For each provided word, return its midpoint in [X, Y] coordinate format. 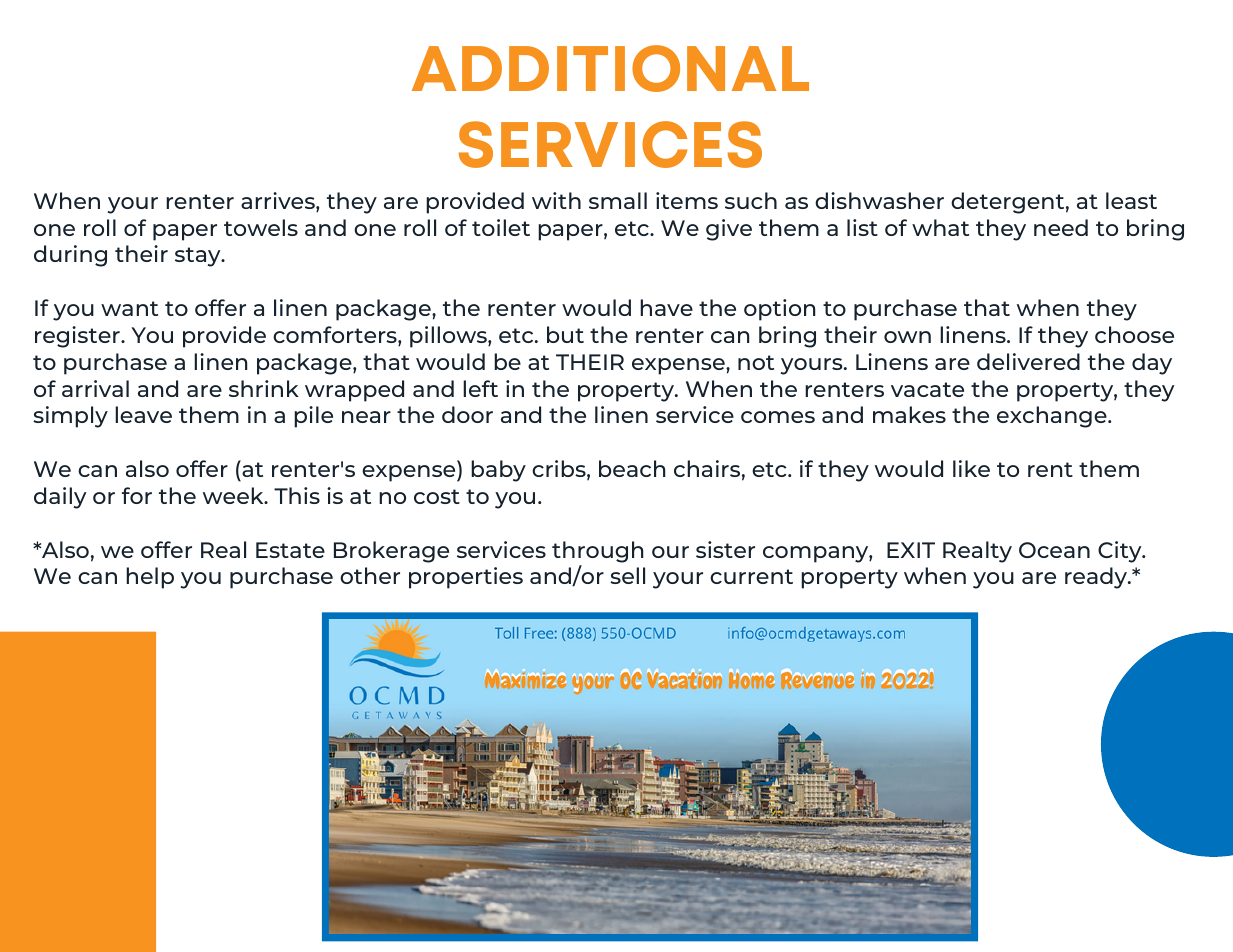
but [565, 334]
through [598, 552]
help [150, 578]
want [129, 308]
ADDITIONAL [610, 68]
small [618, 200]
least [1131, 200]
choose [1134, 334]
